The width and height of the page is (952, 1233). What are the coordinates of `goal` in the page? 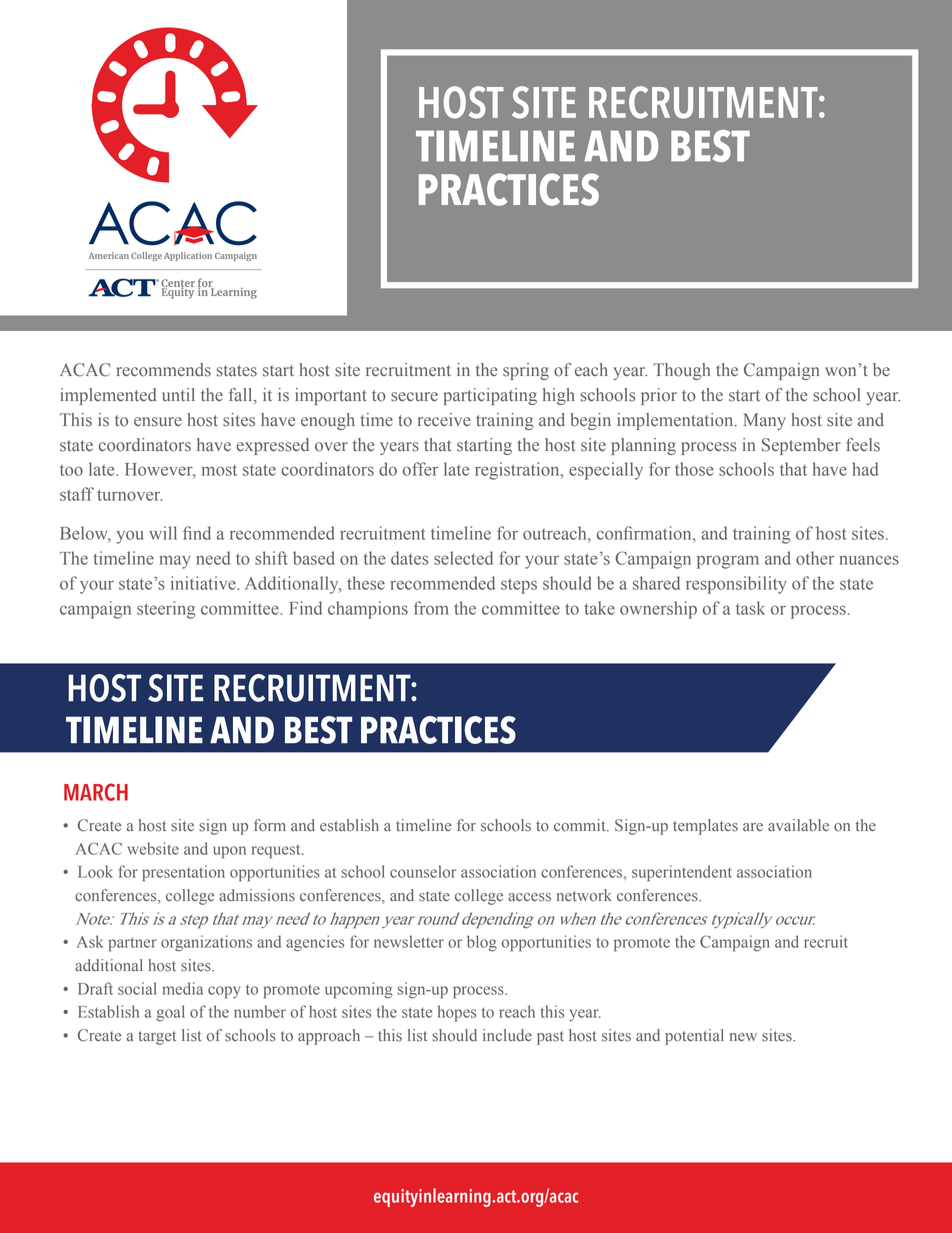 It's located at (170, 1013).
